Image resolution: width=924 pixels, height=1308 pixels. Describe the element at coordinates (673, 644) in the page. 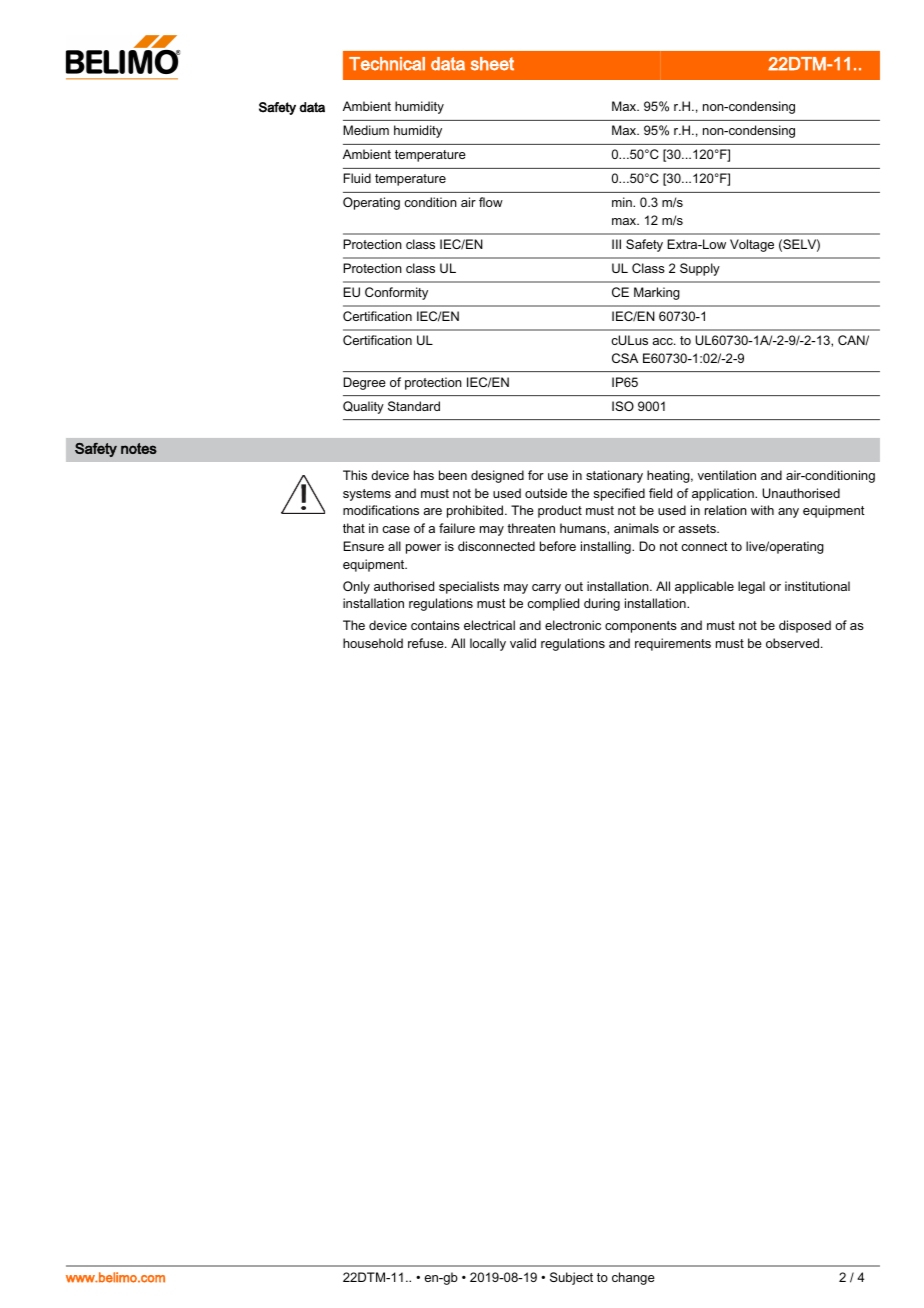

I see `requirements` at that location.
